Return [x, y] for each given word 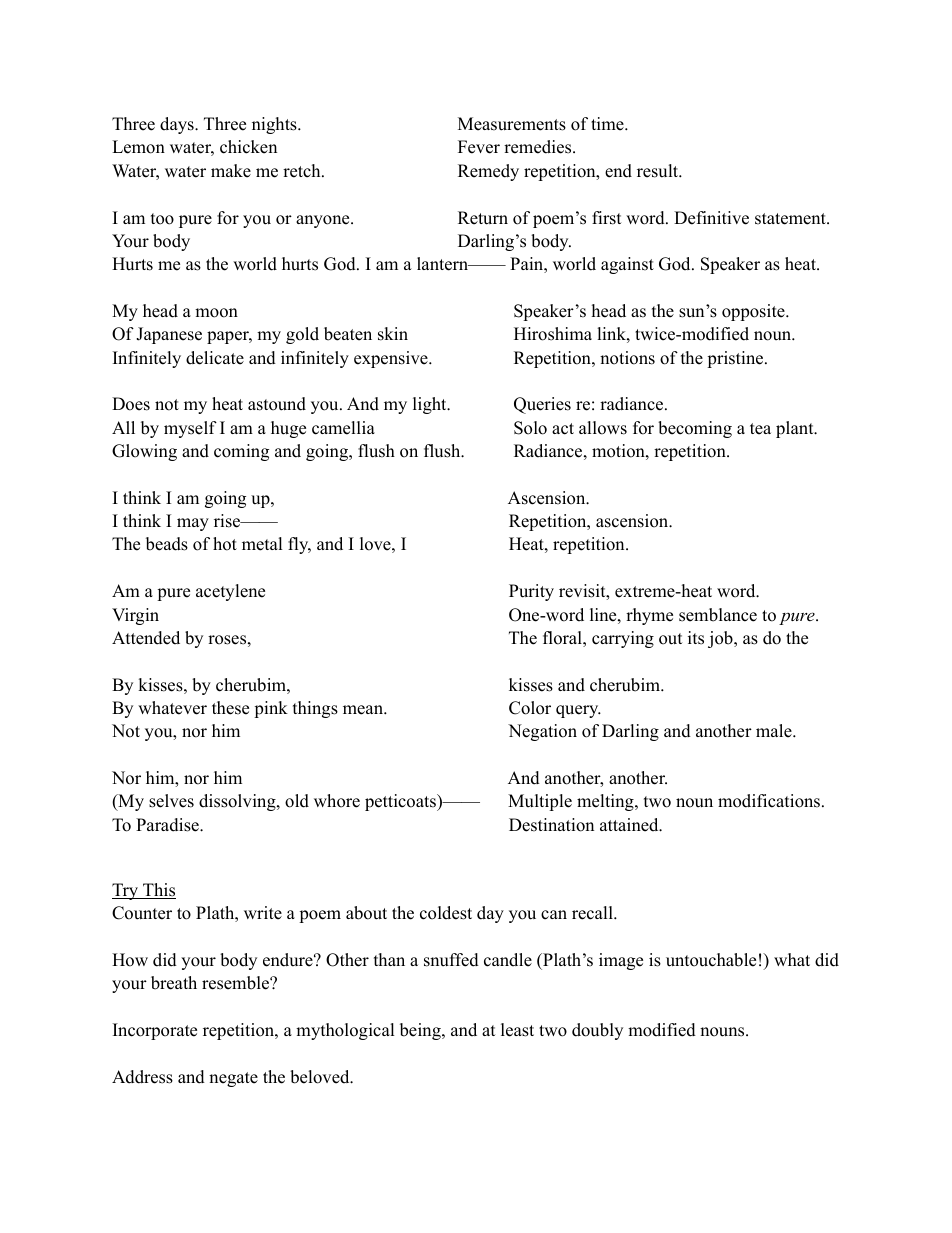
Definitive [711, 218]
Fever [479, 147]
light [431, 405]
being [421, 1031]
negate [233, 1079]
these [230, 708]
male [775, 731]
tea [760, 429]
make [231, 171]
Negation [542, 732]
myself [190, 429]
